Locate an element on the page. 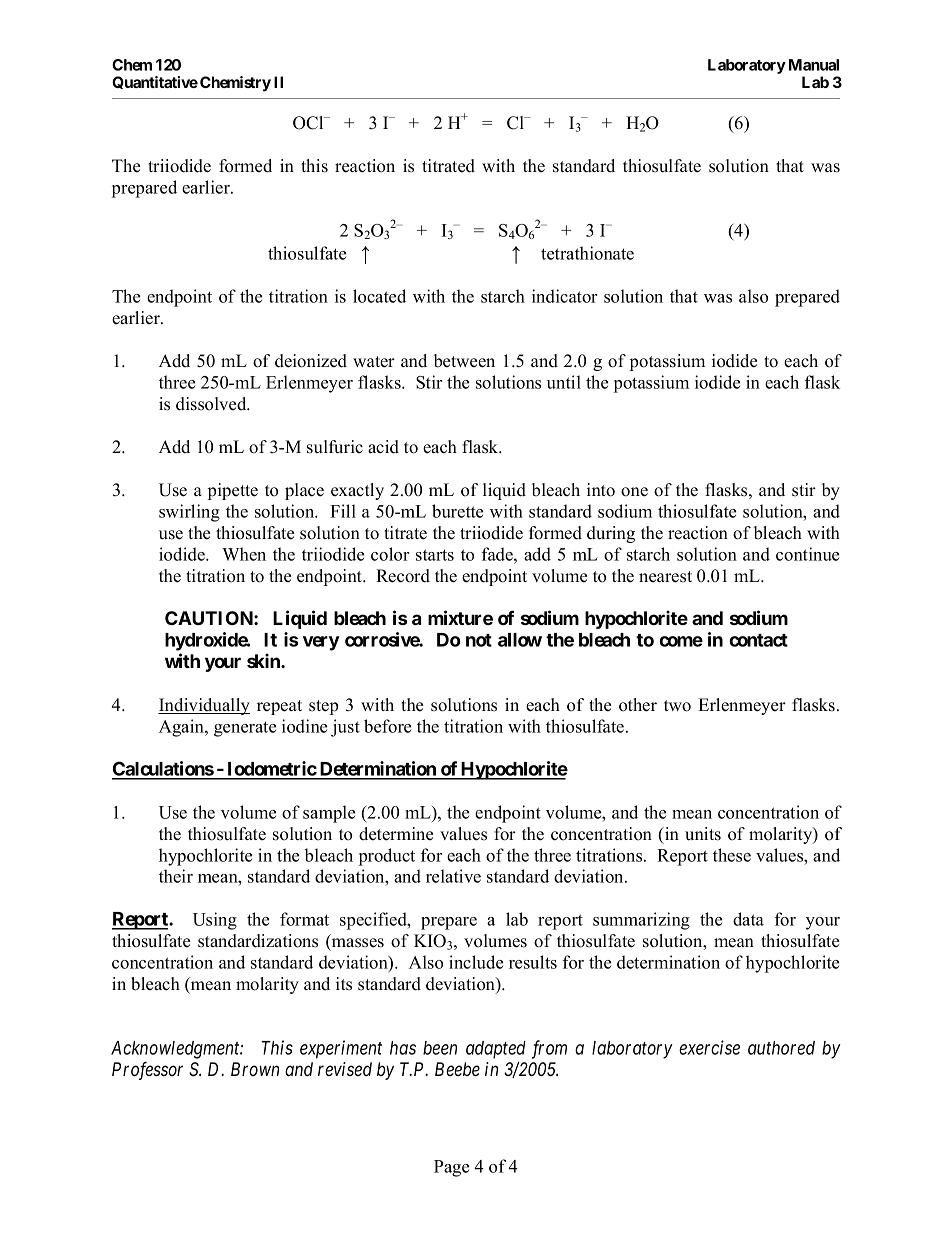 Image resolution: width=952 pixels, height=1233 pixels. tetrathionate is located at coordinates (587, 253).
